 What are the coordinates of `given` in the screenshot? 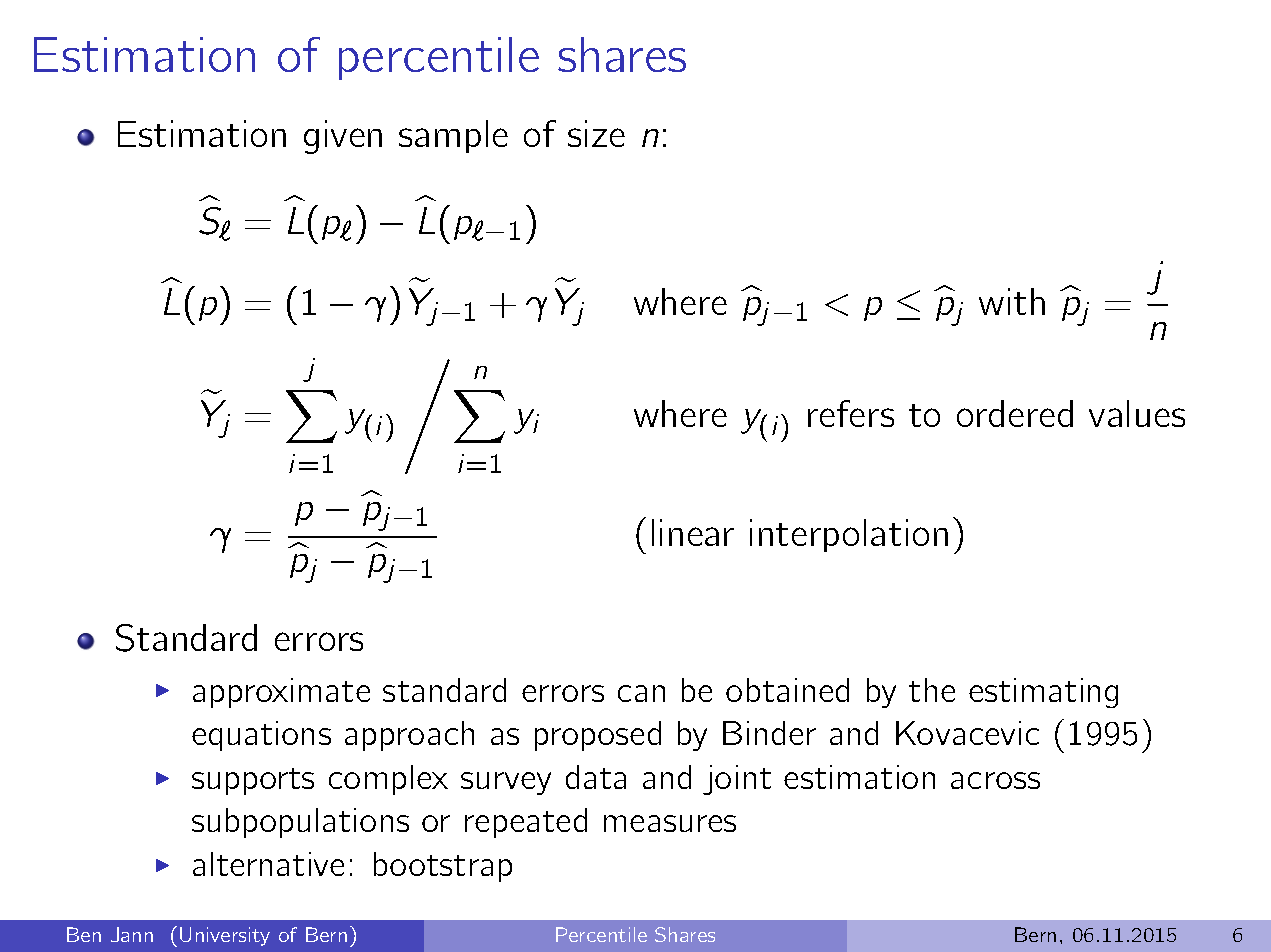 It's located at (343, 137).
